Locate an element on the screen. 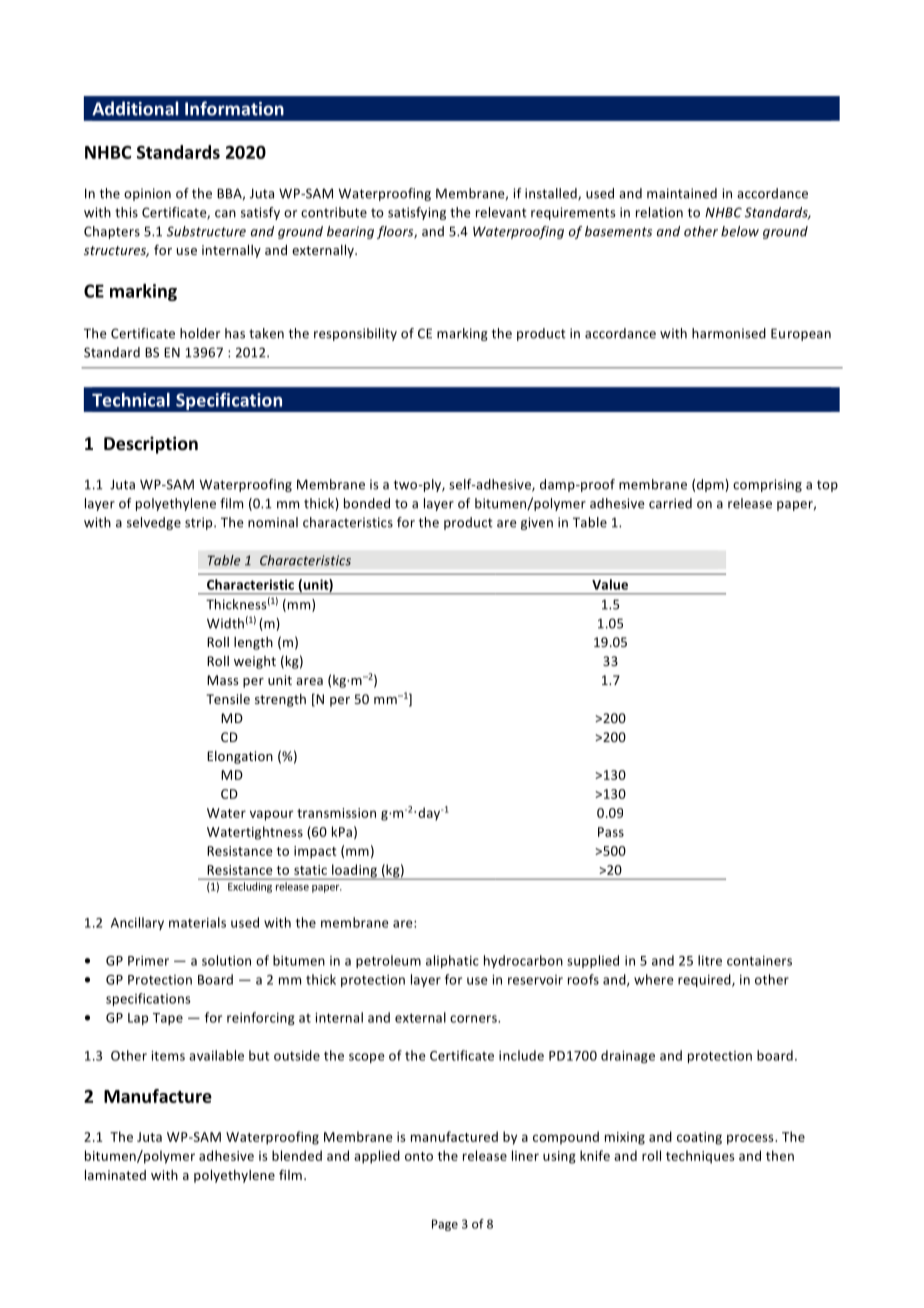 This screenshot has height=1308, width=924. solution is located at coordinates (226, 960).
